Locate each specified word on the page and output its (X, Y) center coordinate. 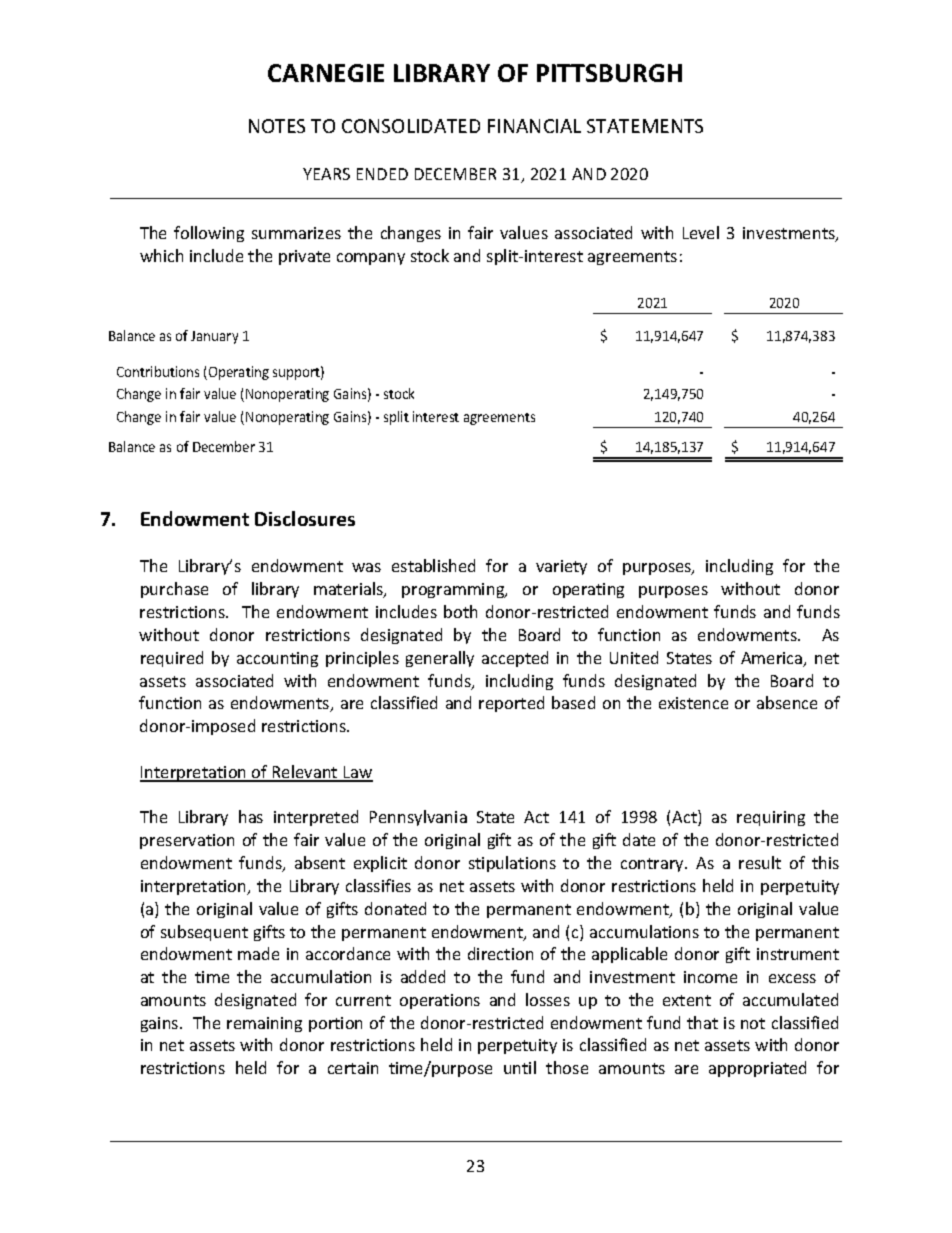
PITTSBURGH (609, 73)
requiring (771, 818)
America (773, 659)
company (371, 259)
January (214, 337)
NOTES (277, 126)
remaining (264, 1024)
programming (454, 590)
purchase (174, 590)
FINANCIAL (534, 126)
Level (701, 232)
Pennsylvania (418, 818)
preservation (187, 841)
